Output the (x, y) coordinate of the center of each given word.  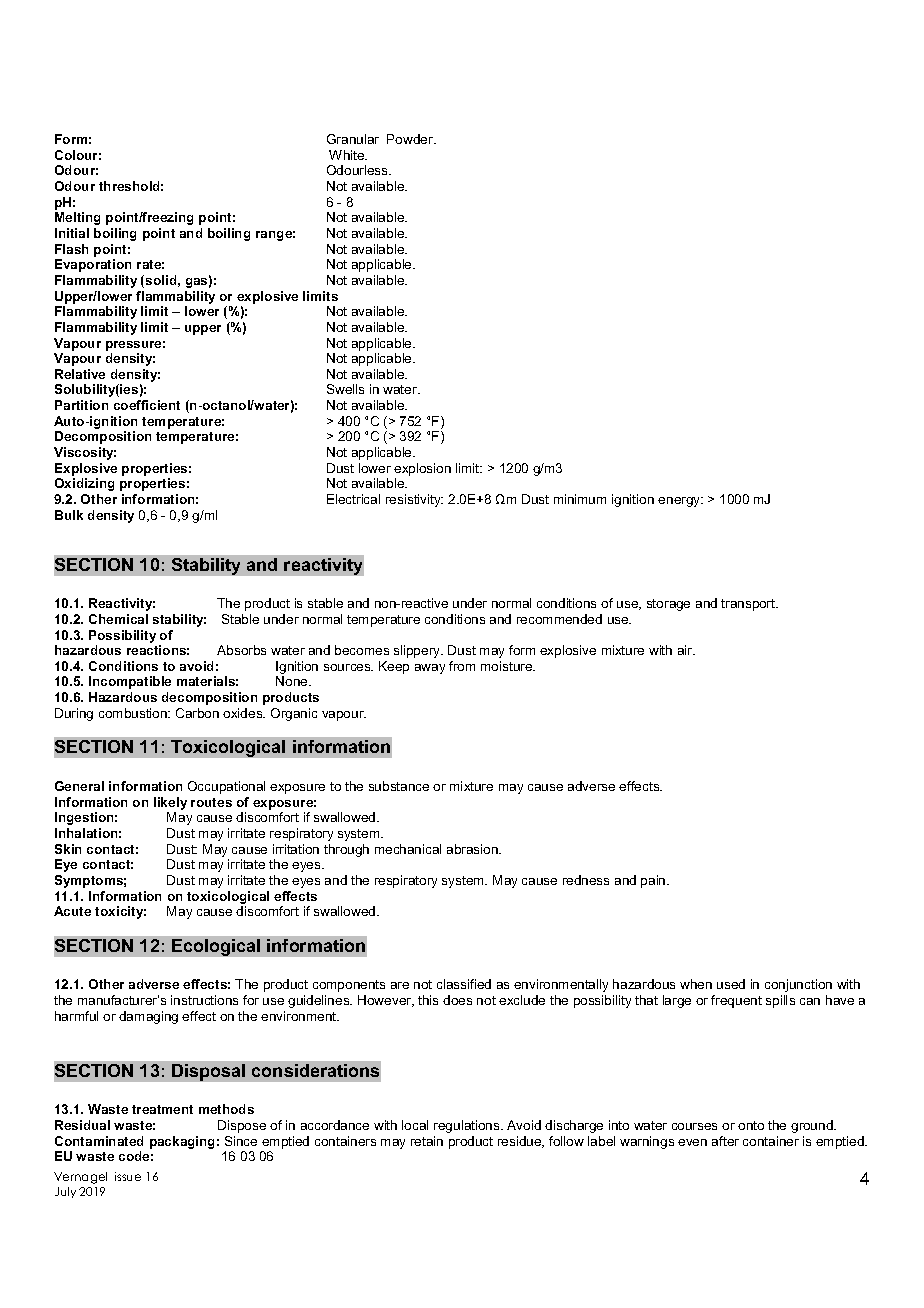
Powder (411, 139)
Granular (353, 139)
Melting (77, 218)
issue (128, 1176)
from (462, 666)
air (686, 650)
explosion (422, 471)
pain (654, 881)
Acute (72, 911)
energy (680, 502)
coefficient (147, 405)
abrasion (473, 849)
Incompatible (130, 682)
